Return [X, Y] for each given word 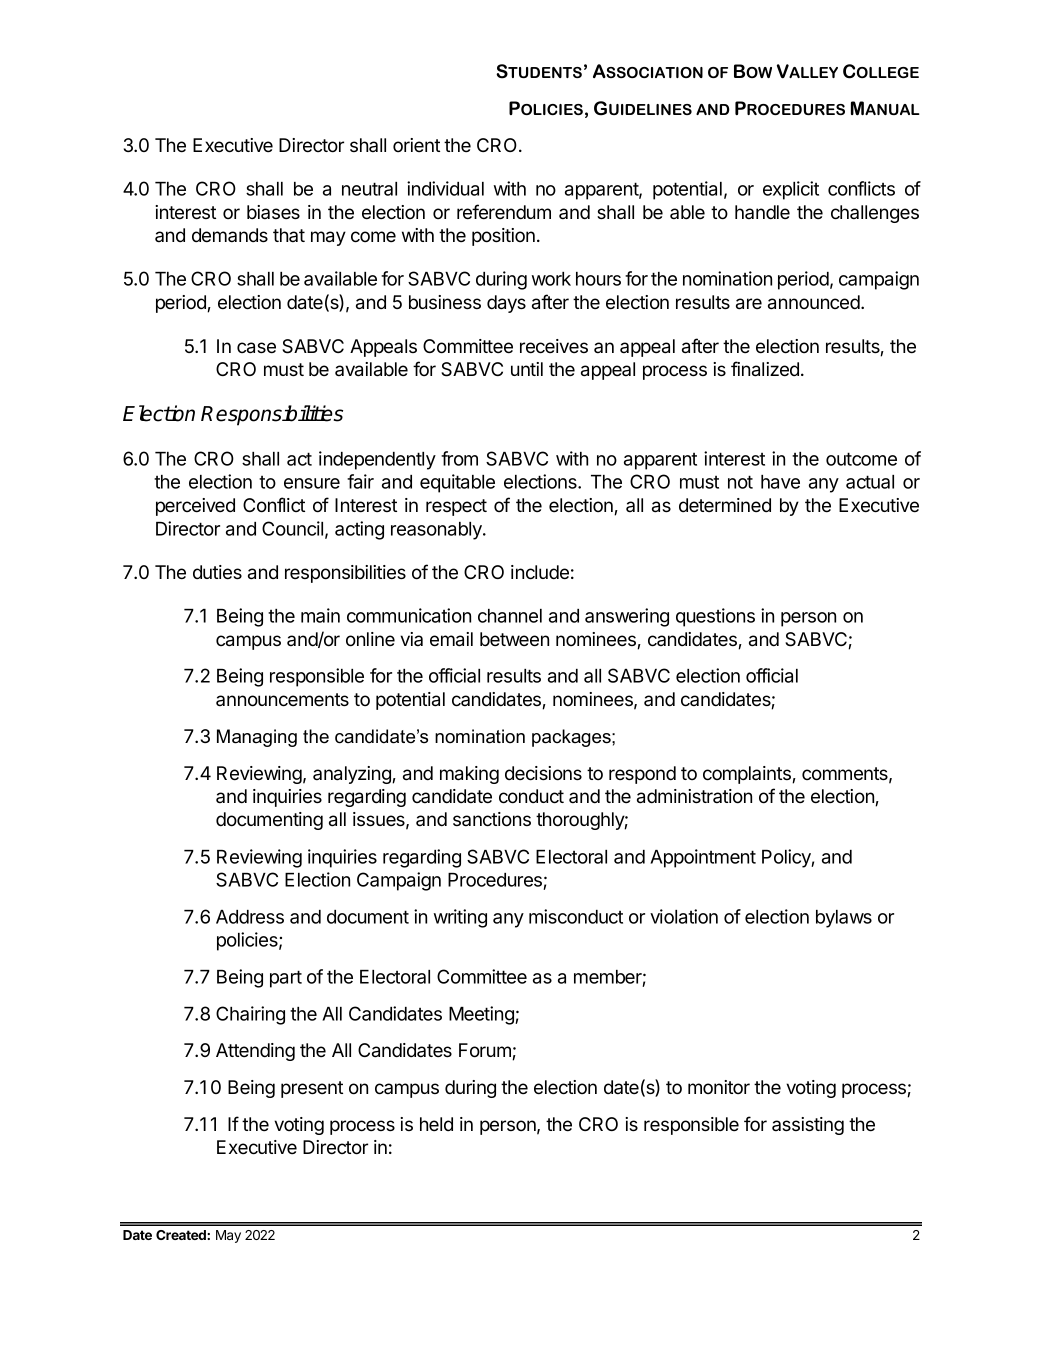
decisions [543, 773]
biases [273, 212]
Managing [257, 738]
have [780, 482]
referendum [504, 212]
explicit [791, 190]
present [312, 1089]
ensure [312, 483]
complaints [748, 775]
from [459, 458]
